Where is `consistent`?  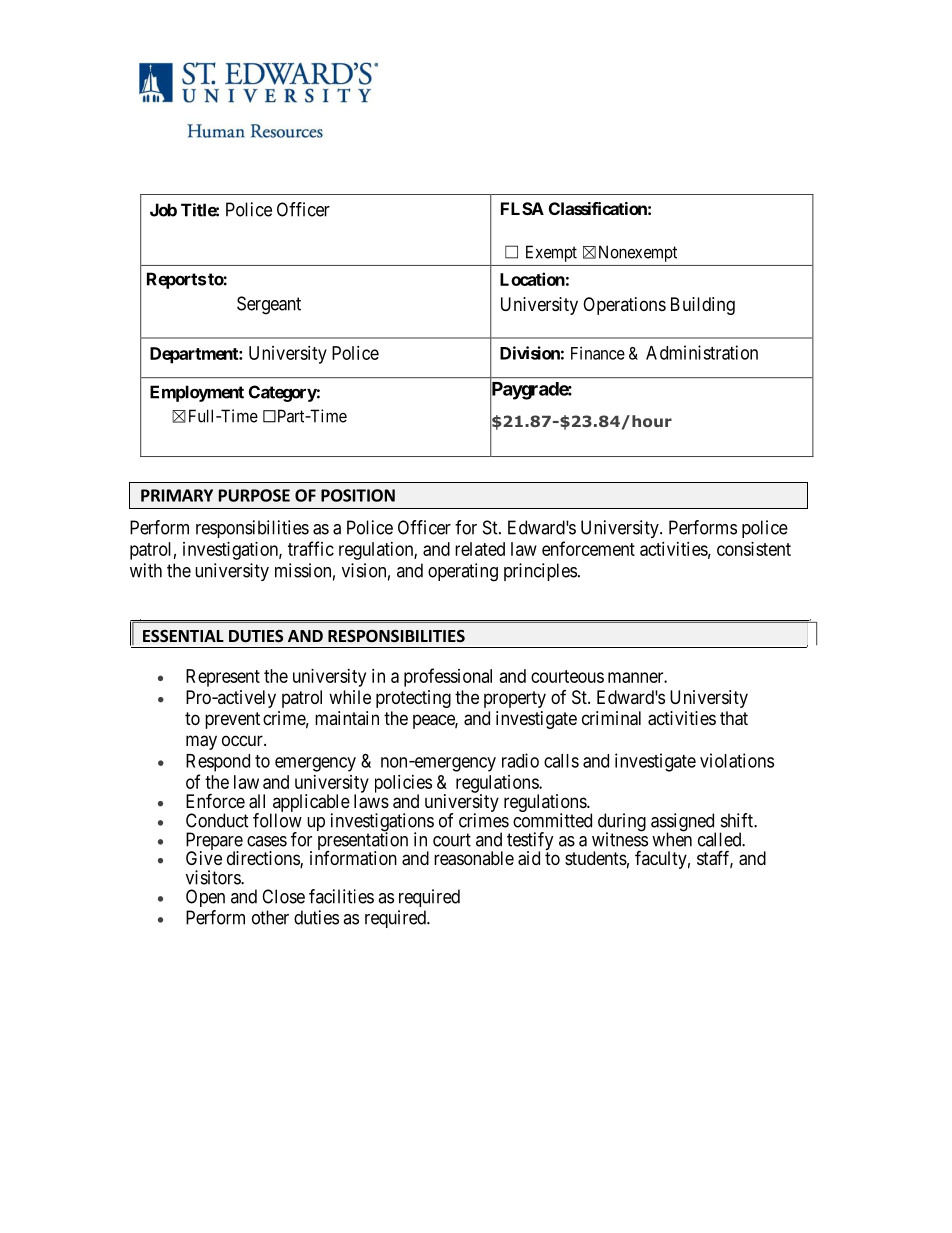
consistent is located at coordinates (754, 549).
